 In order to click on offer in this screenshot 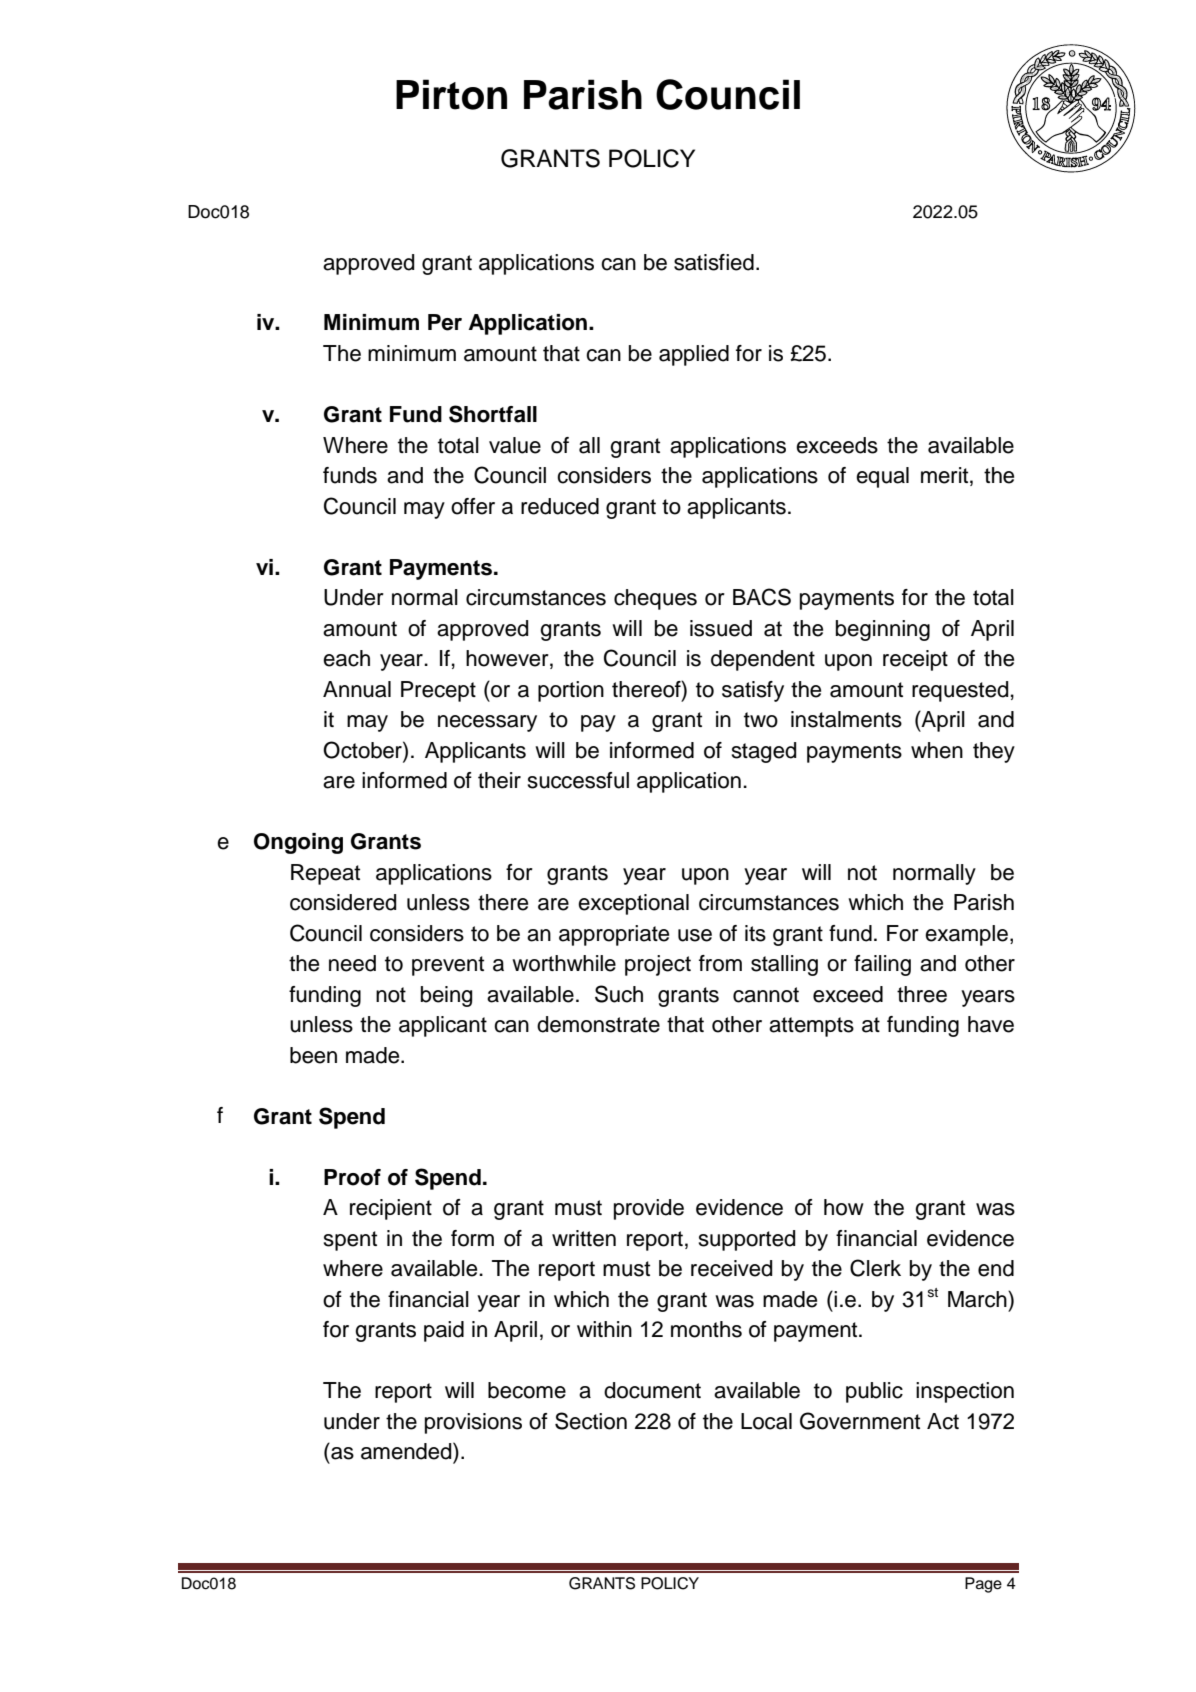, I will do `click(473, 506)`.
